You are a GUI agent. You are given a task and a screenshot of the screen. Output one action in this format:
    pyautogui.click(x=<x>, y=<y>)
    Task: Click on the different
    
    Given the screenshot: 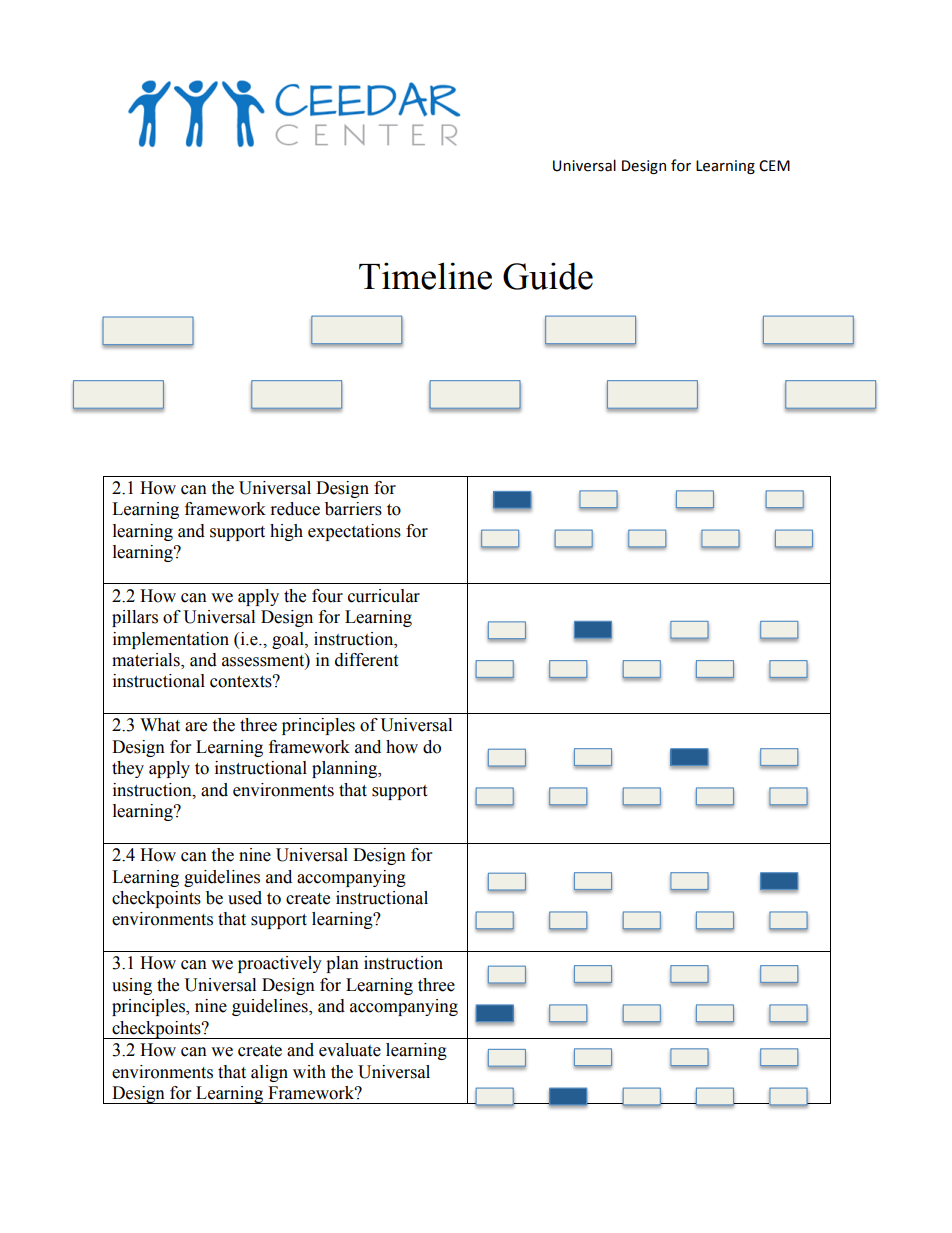 What is the action you would take?
    pyautogui.click(x=366, y=660)
